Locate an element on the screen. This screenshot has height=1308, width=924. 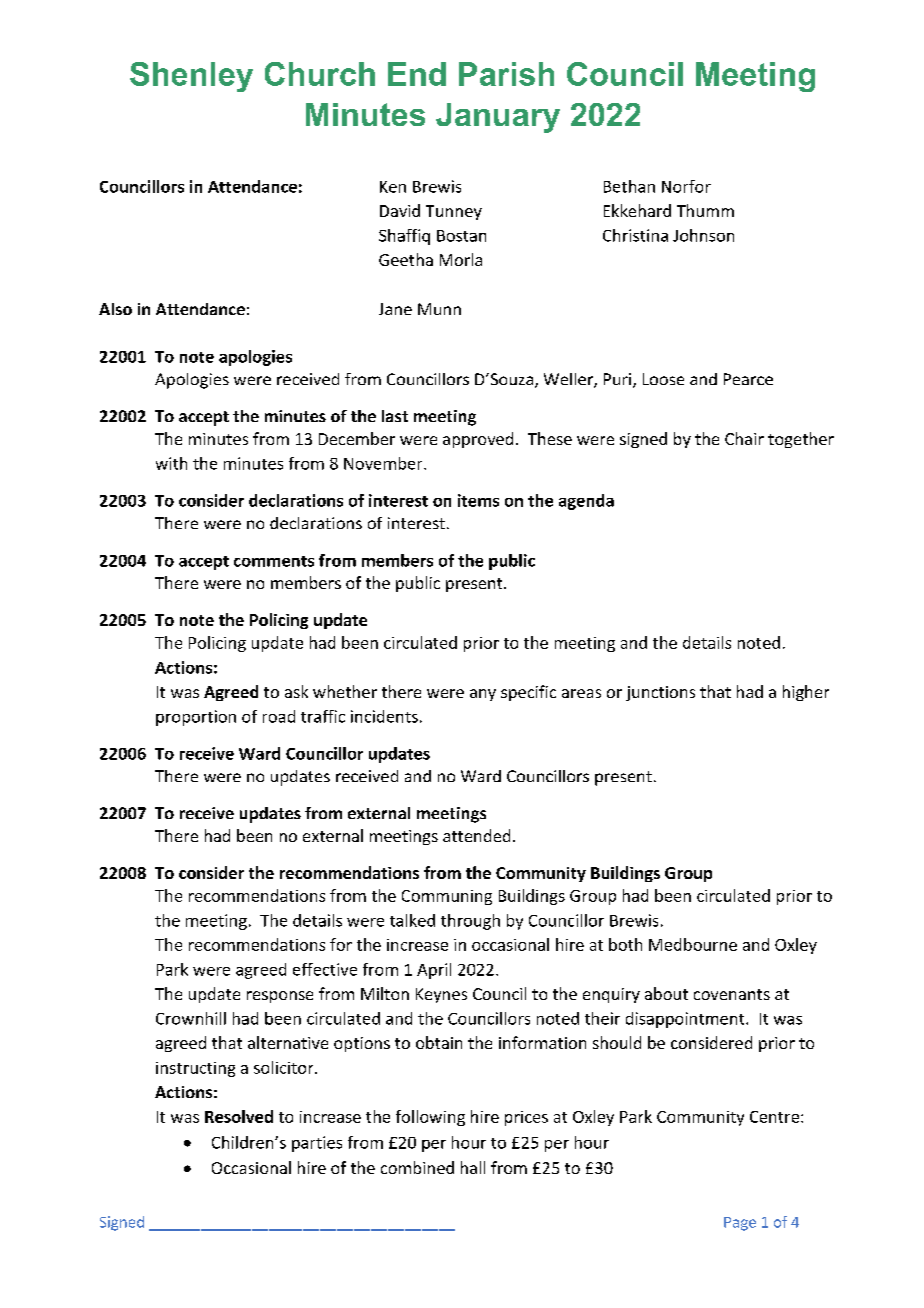
Johnson is located at coordinates (703, 235).
